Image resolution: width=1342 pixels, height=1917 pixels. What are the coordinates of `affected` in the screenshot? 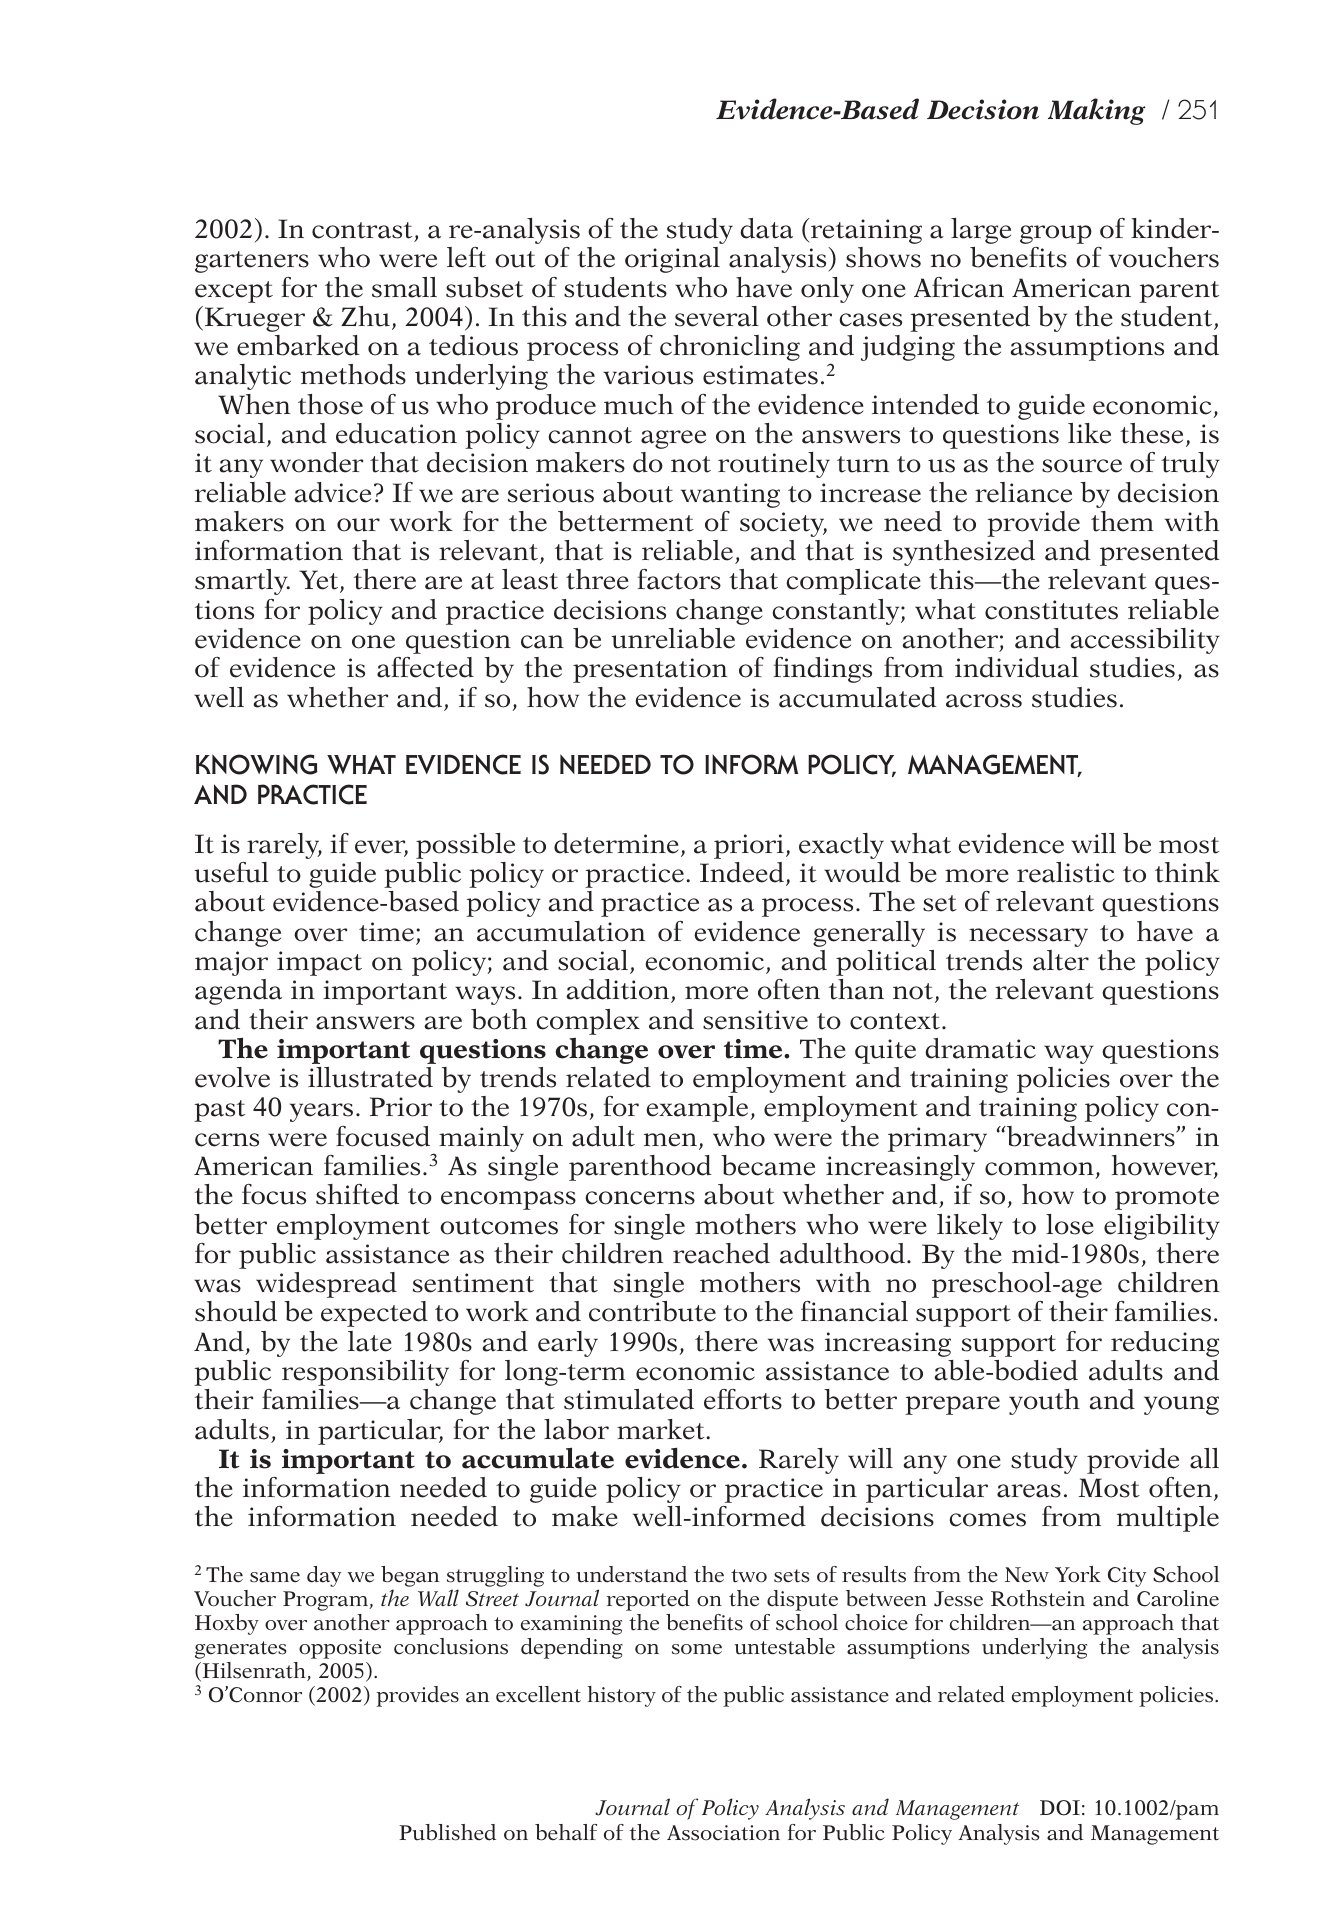 It's located at (425, 667).
